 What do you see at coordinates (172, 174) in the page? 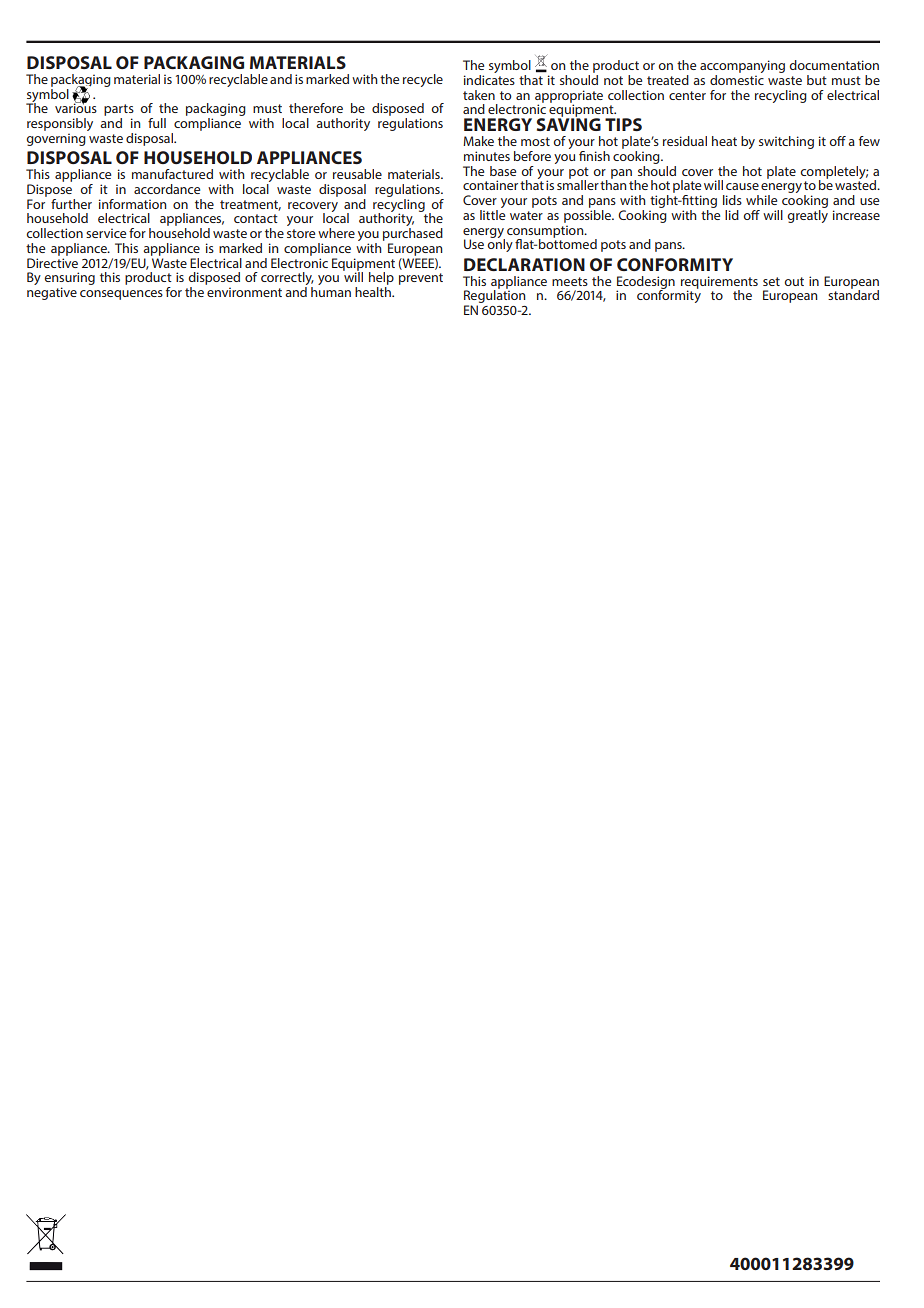
I see `manufactured` at bounding box center [172, 174].
